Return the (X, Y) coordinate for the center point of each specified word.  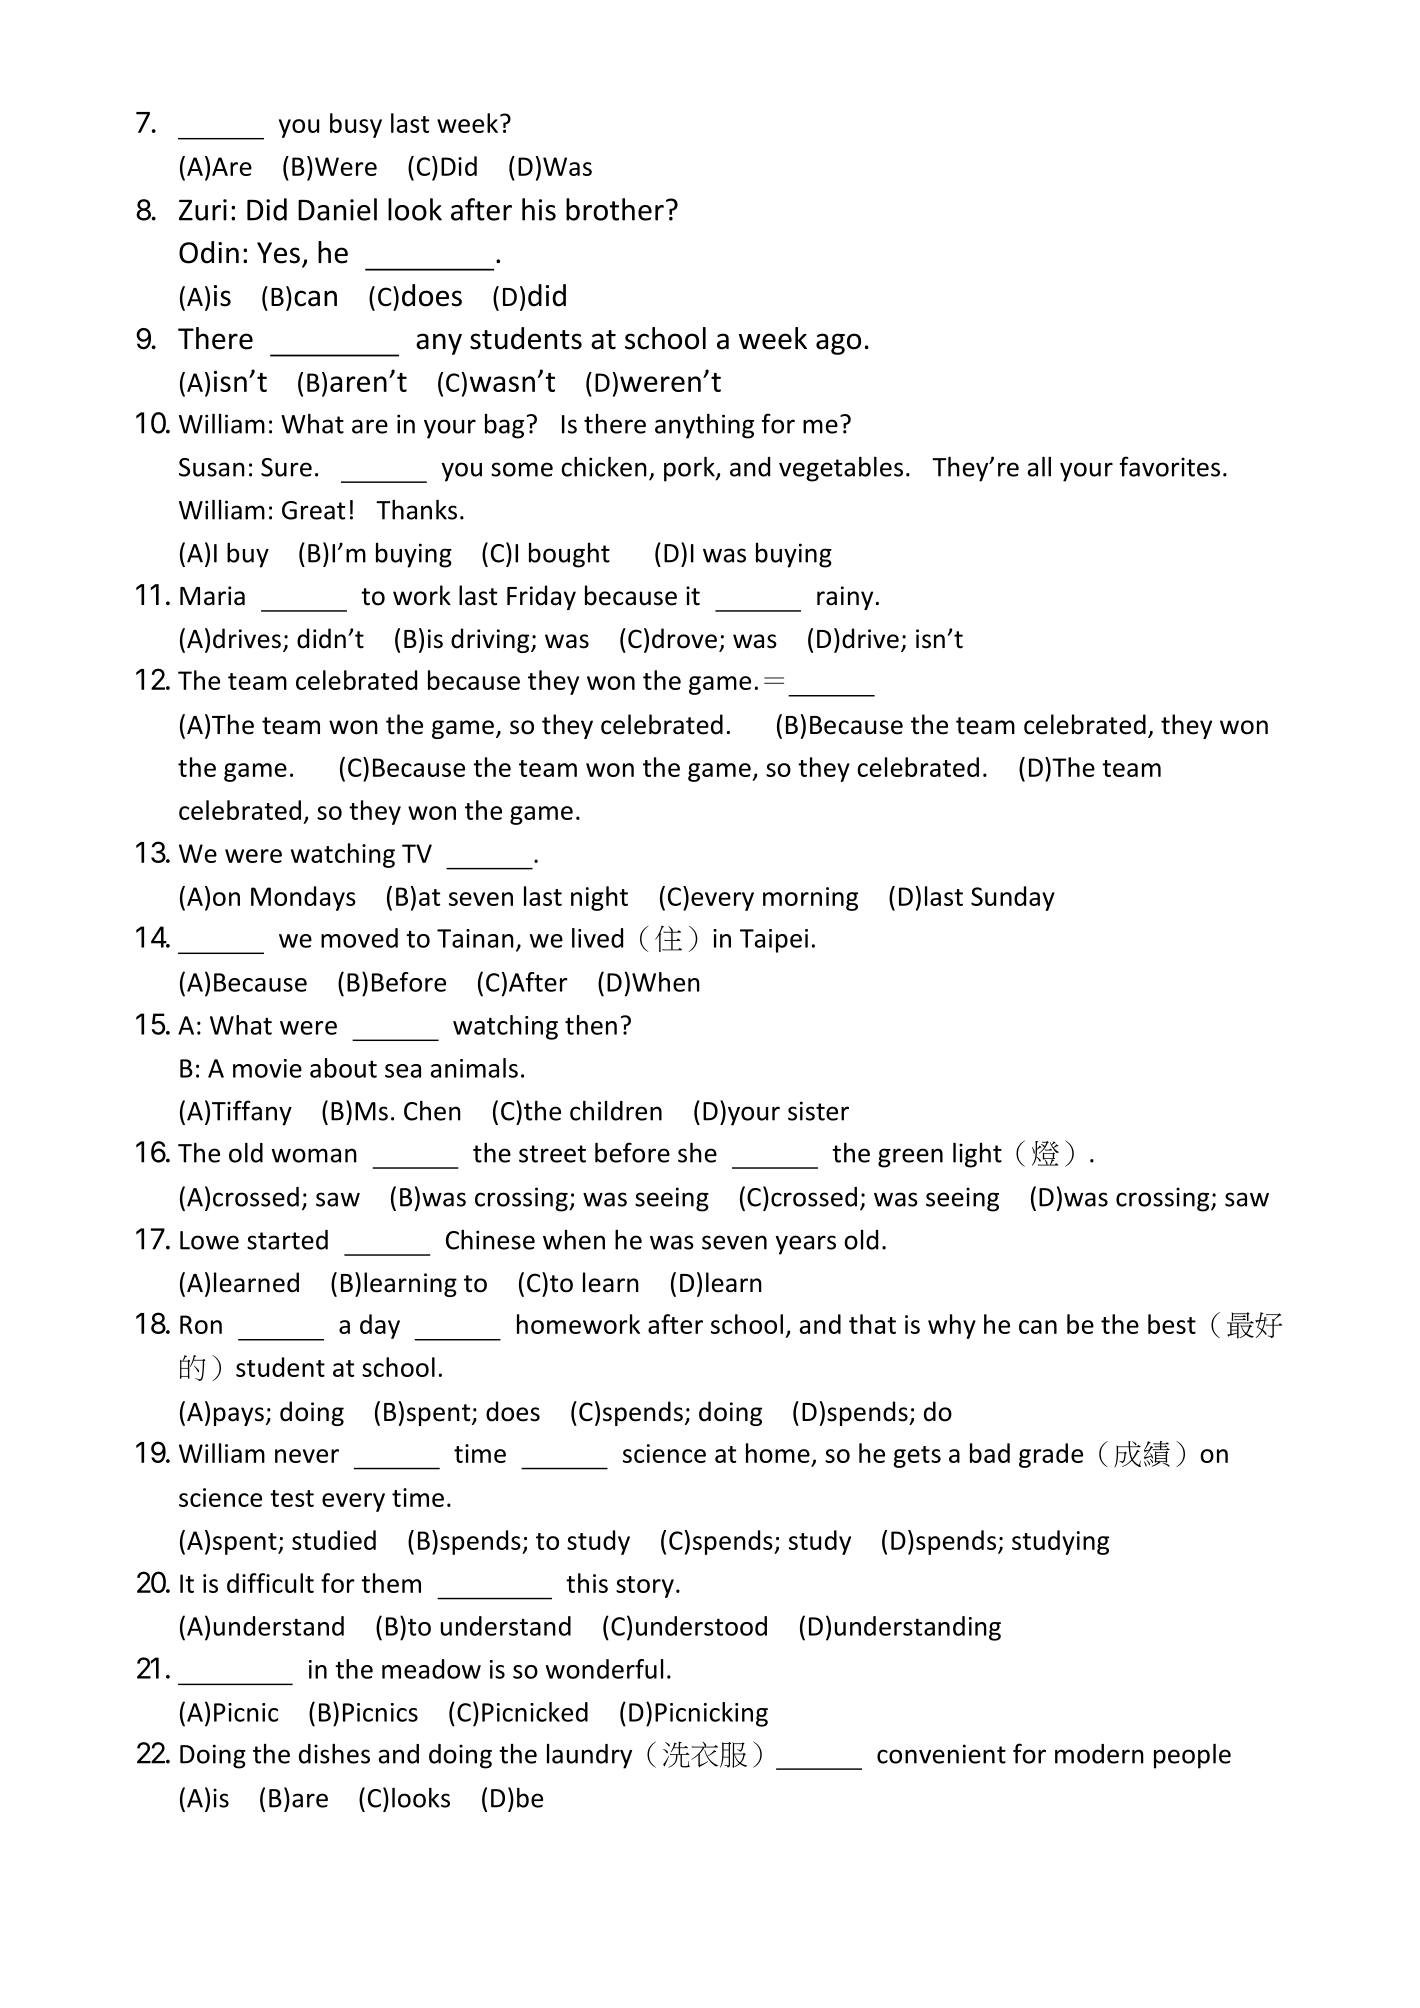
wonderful (604, 1669)
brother (615, 209)
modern (1099, 1754)
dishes (334, 1753)
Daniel (337, 209)
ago (838, 344)
